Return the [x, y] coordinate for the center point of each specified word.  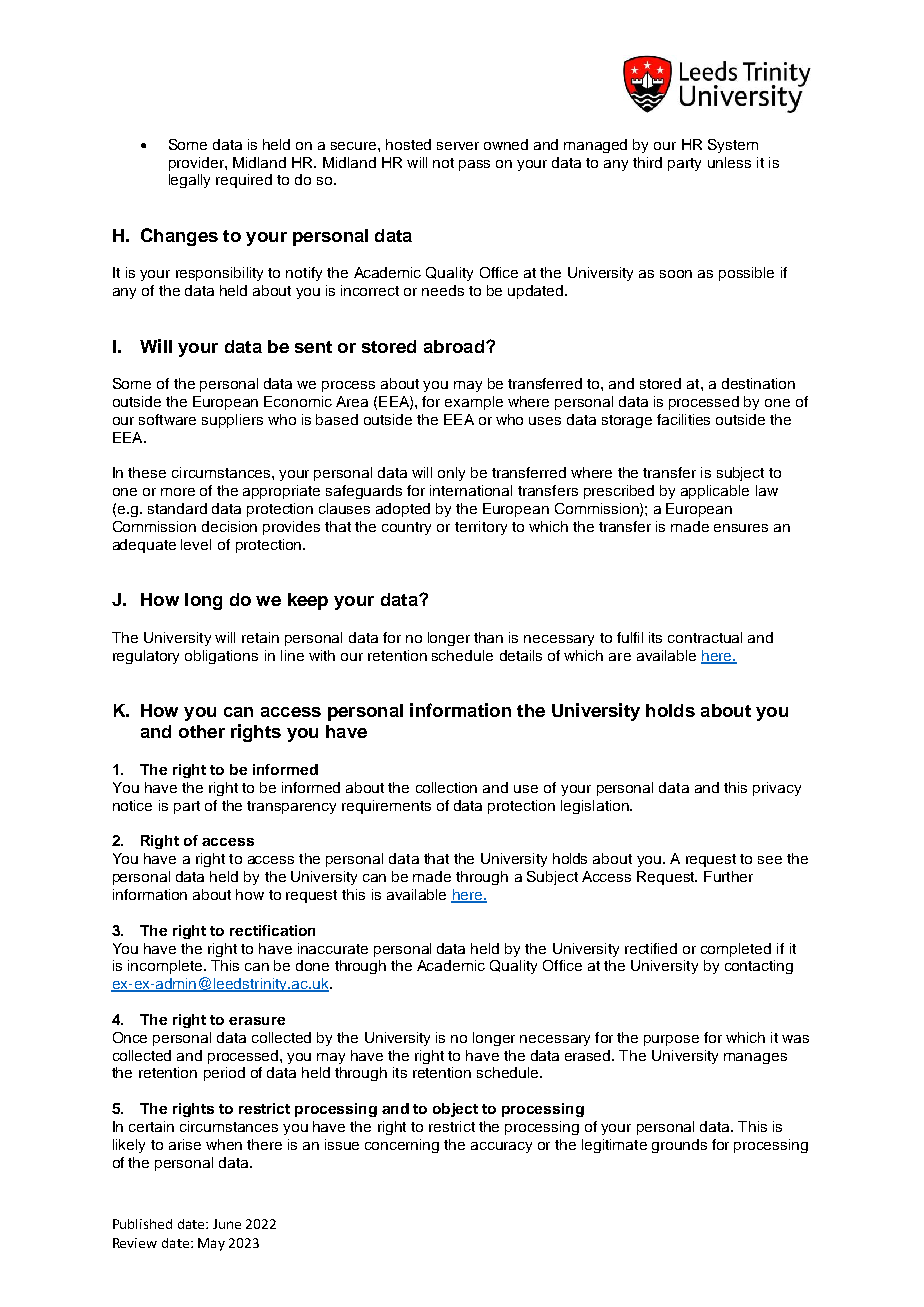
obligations [221, 657]
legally [189, 181]
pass [474, 165]
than [488, 637]
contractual [705, 637]
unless [729, 162]
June [227, 1224]
